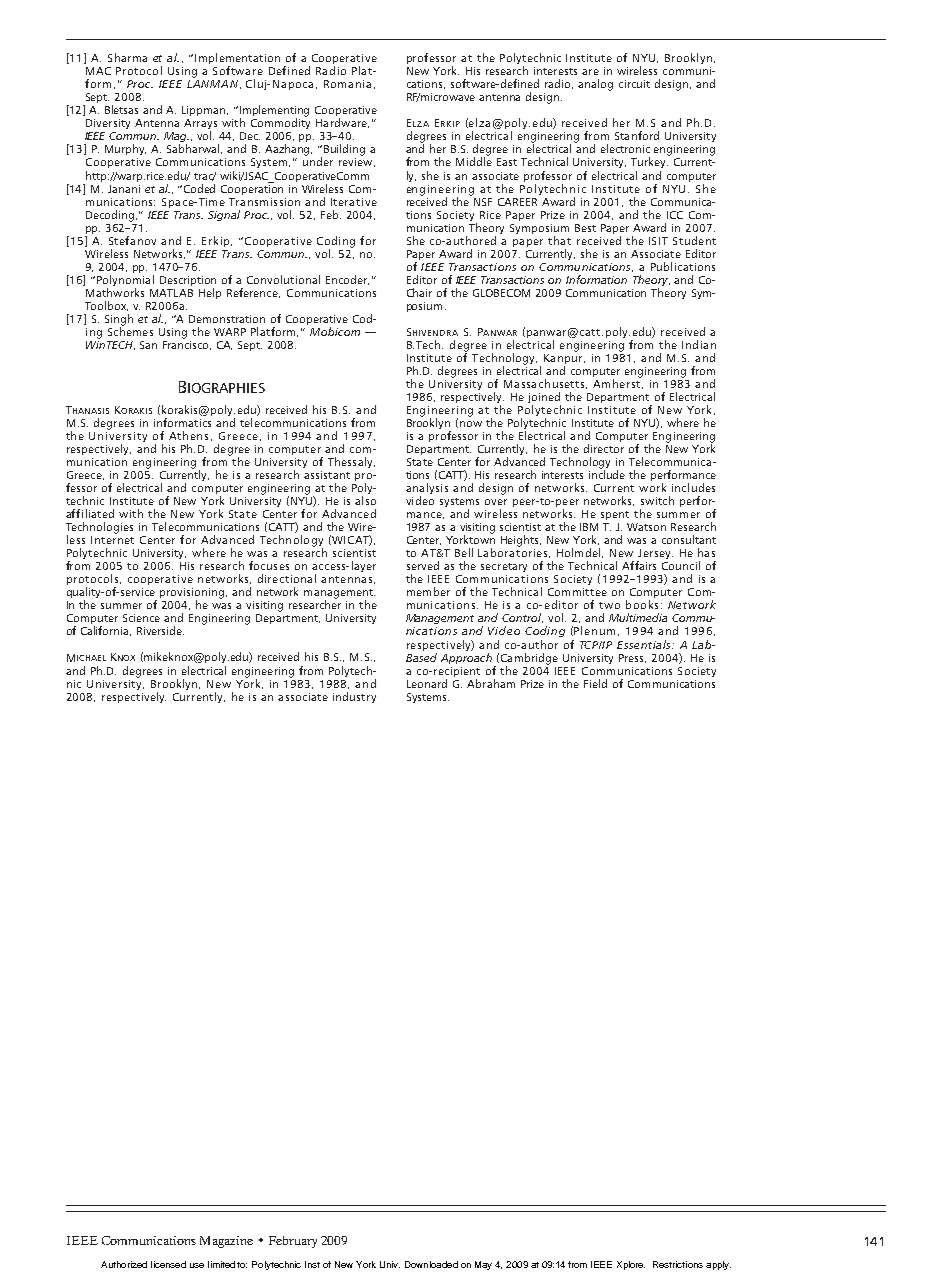 The image size is (952, 1275). What do you see at coordinates (354, 697) in the screenshot?
I see `industry` at bounding box center [354, 697].
